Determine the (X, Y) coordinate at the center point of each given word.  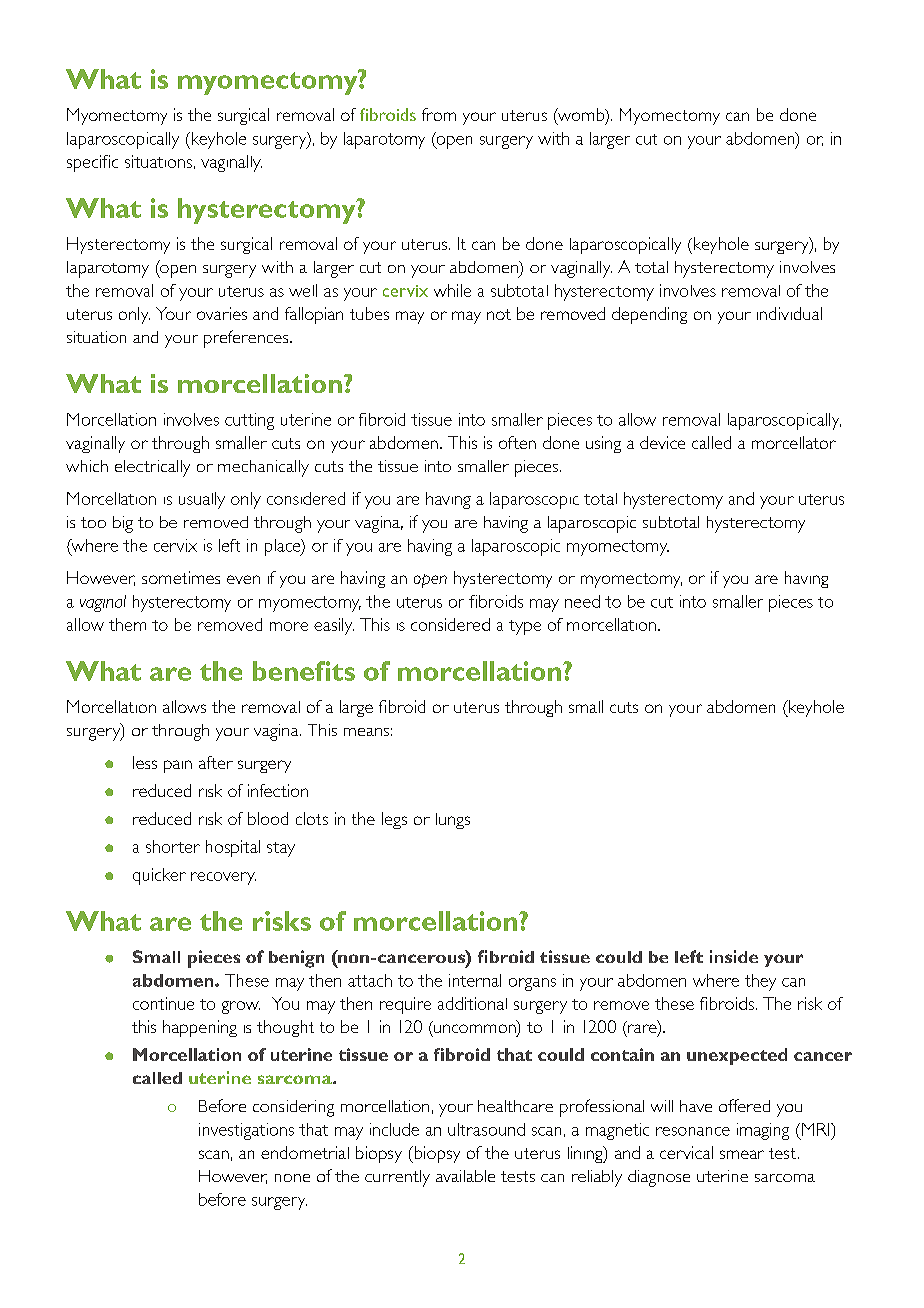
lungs (453, 821)
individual (789, 313)
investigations (246, 1131)
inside (734, 956)
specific (92, 163)
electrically (152, 468)
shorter (173, 846)
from (439, 114)
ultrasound (486, 1129)
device (662, 442)
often (517, 442)
